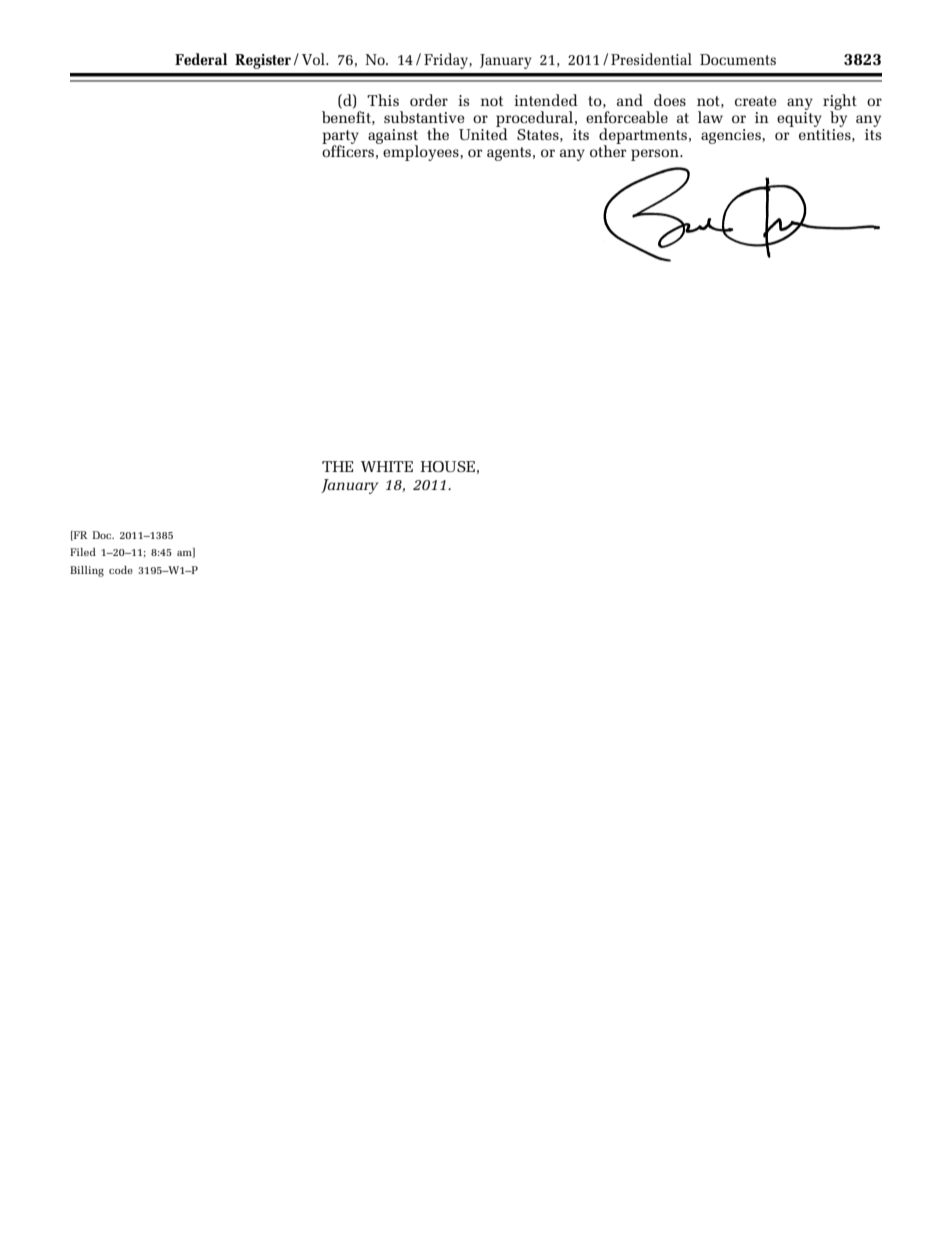  What do you see at coordinates (656, 155) in the screenshot?
I see `person` at bounding box center [656, 155].
